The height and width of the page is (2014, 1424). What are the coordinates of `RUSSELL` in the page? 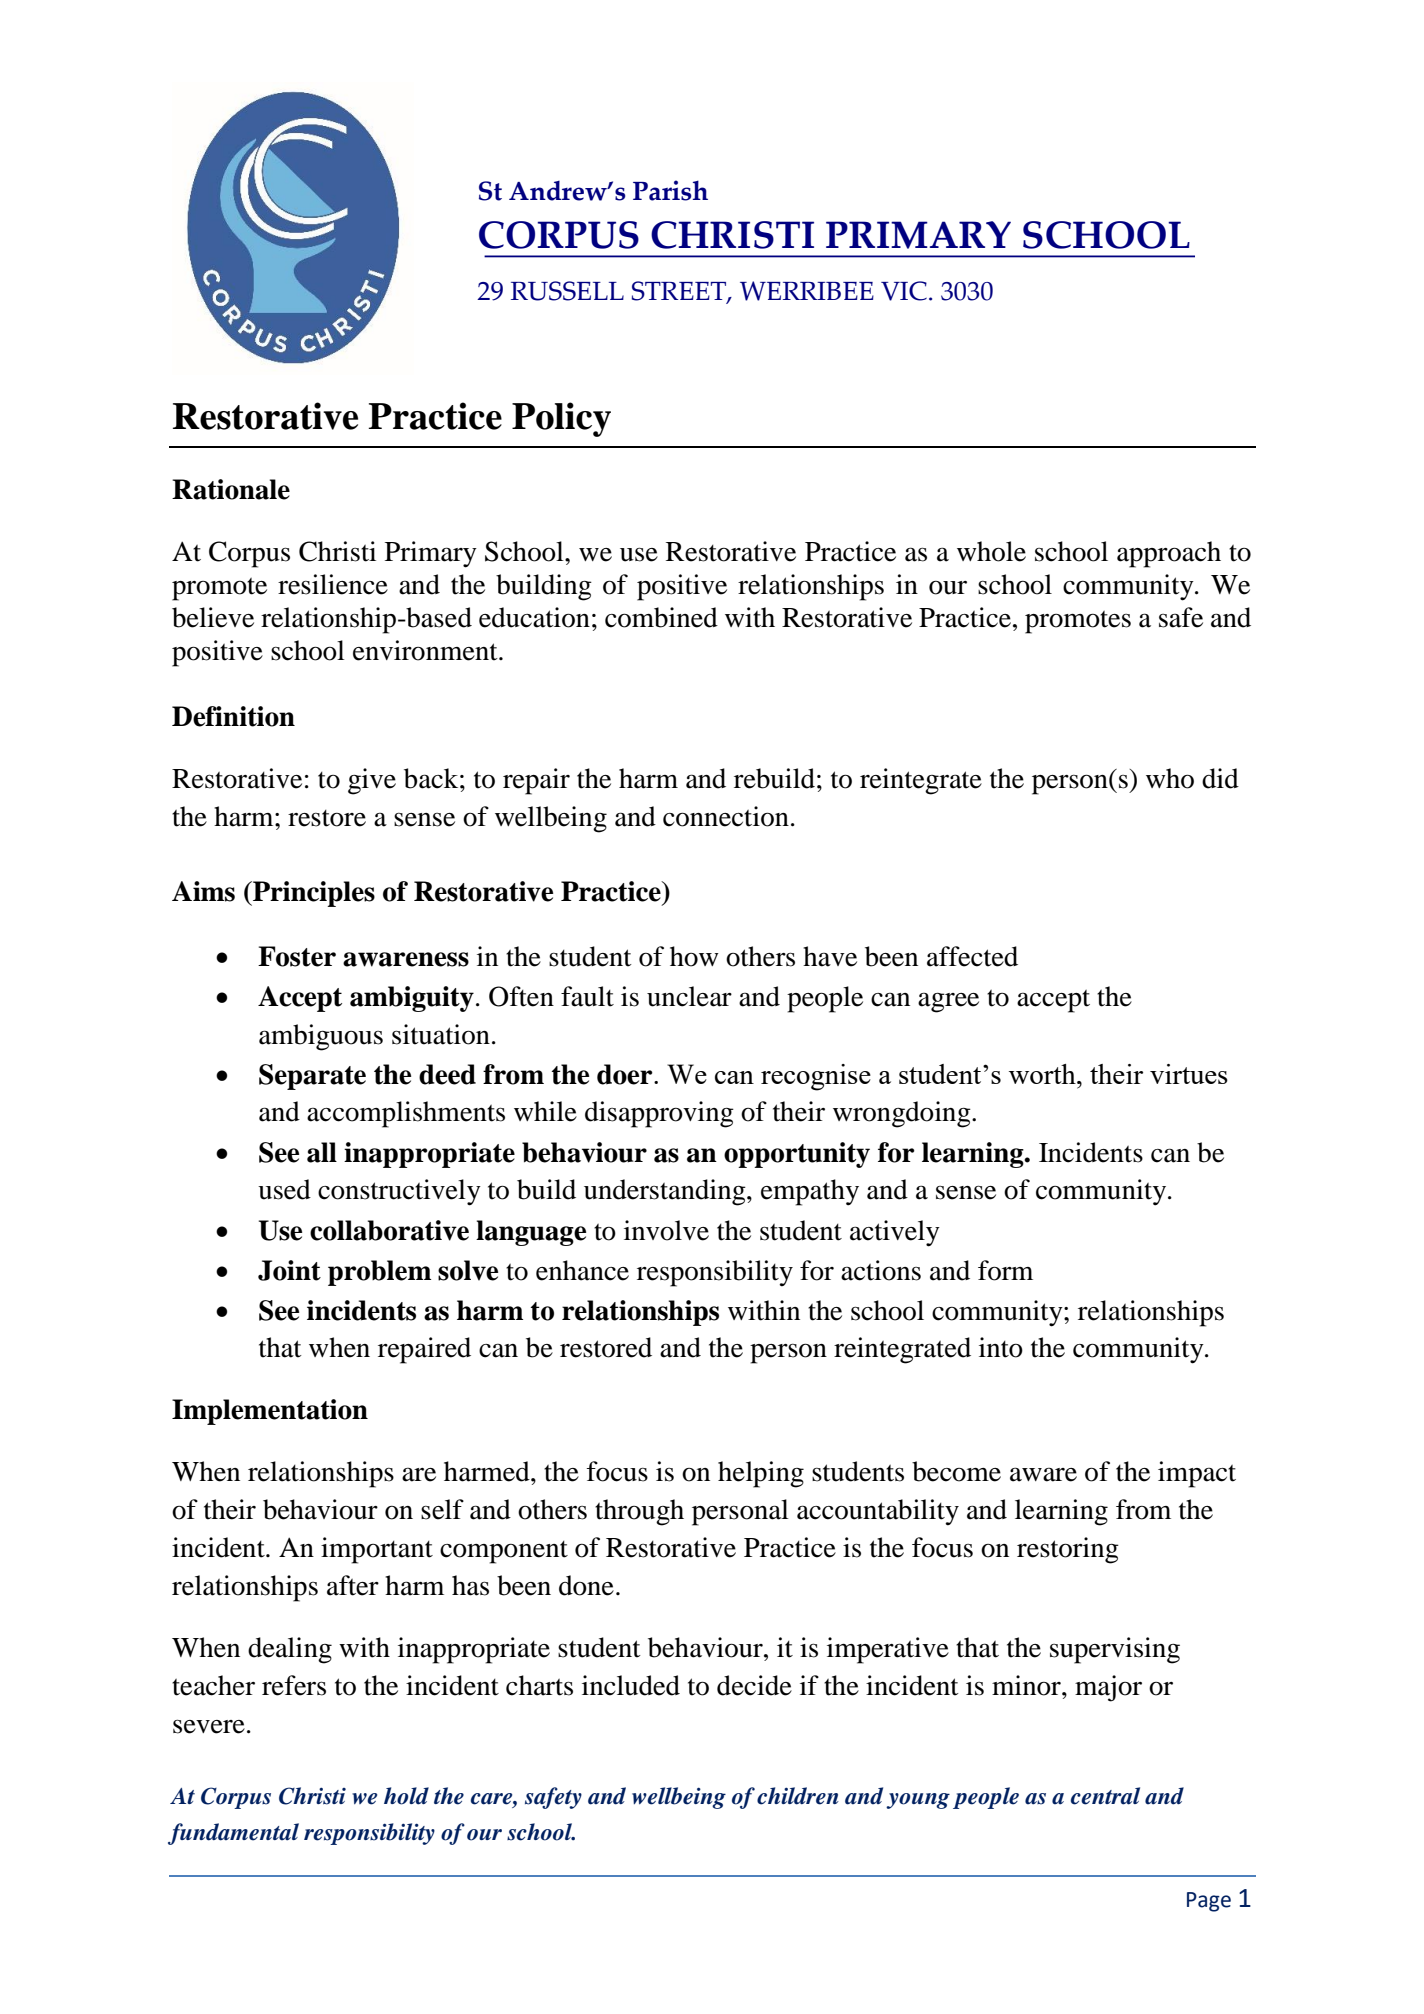 It's located at (567, 291).
